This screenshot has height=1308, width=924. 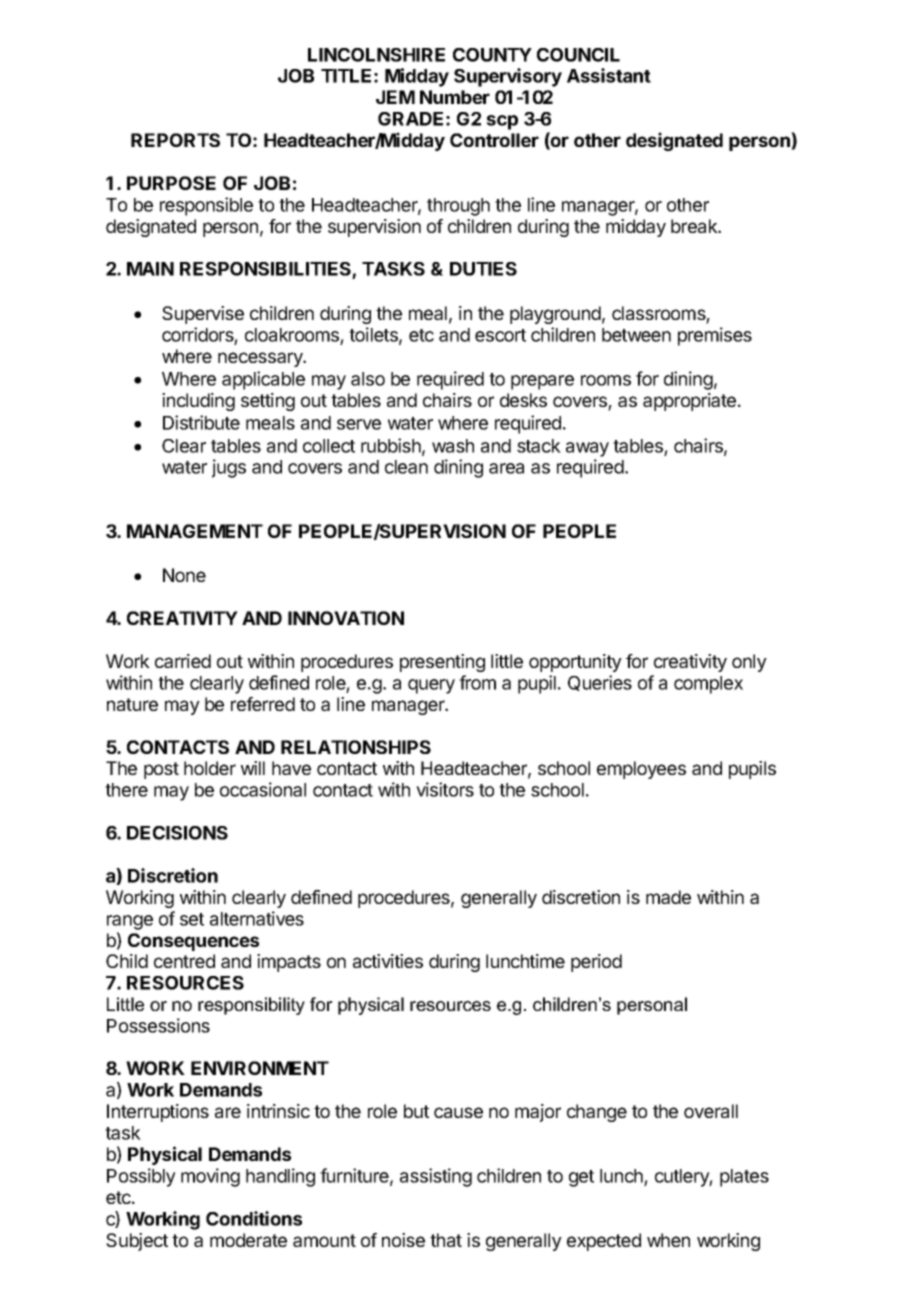 I want to click on REPORTS, so click(x=175, y=140).
